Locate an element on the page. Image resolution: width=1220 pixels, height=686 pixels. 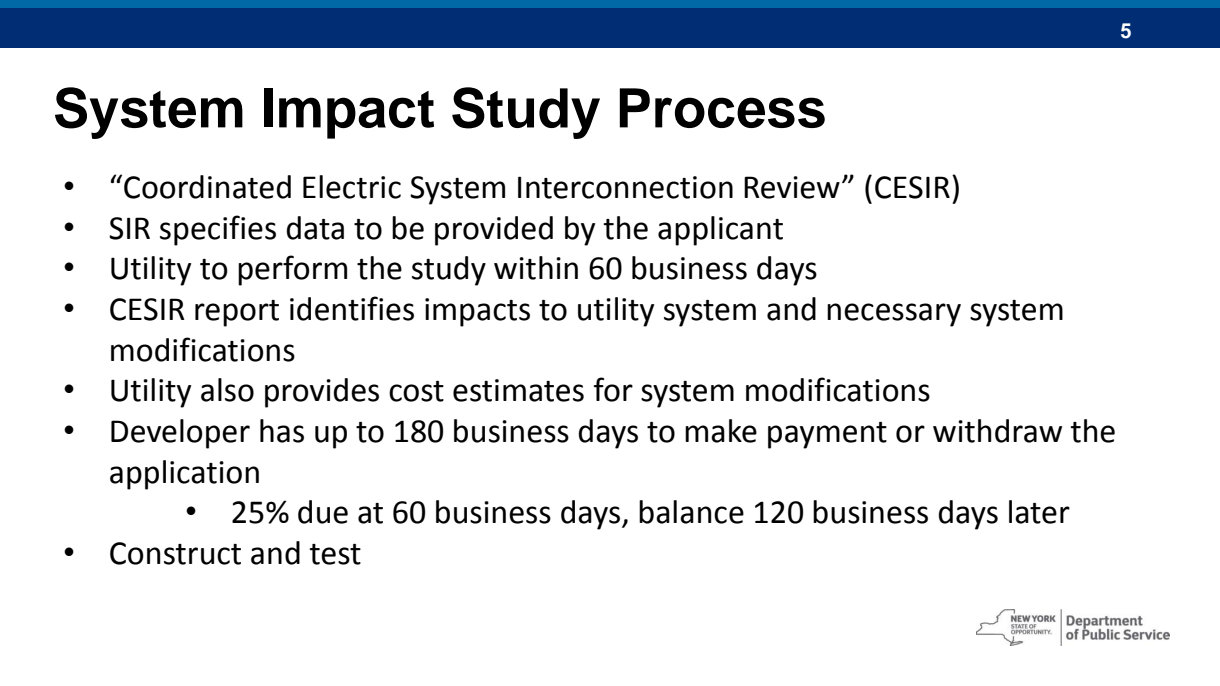
Process is located at coordinates (722, 108).
